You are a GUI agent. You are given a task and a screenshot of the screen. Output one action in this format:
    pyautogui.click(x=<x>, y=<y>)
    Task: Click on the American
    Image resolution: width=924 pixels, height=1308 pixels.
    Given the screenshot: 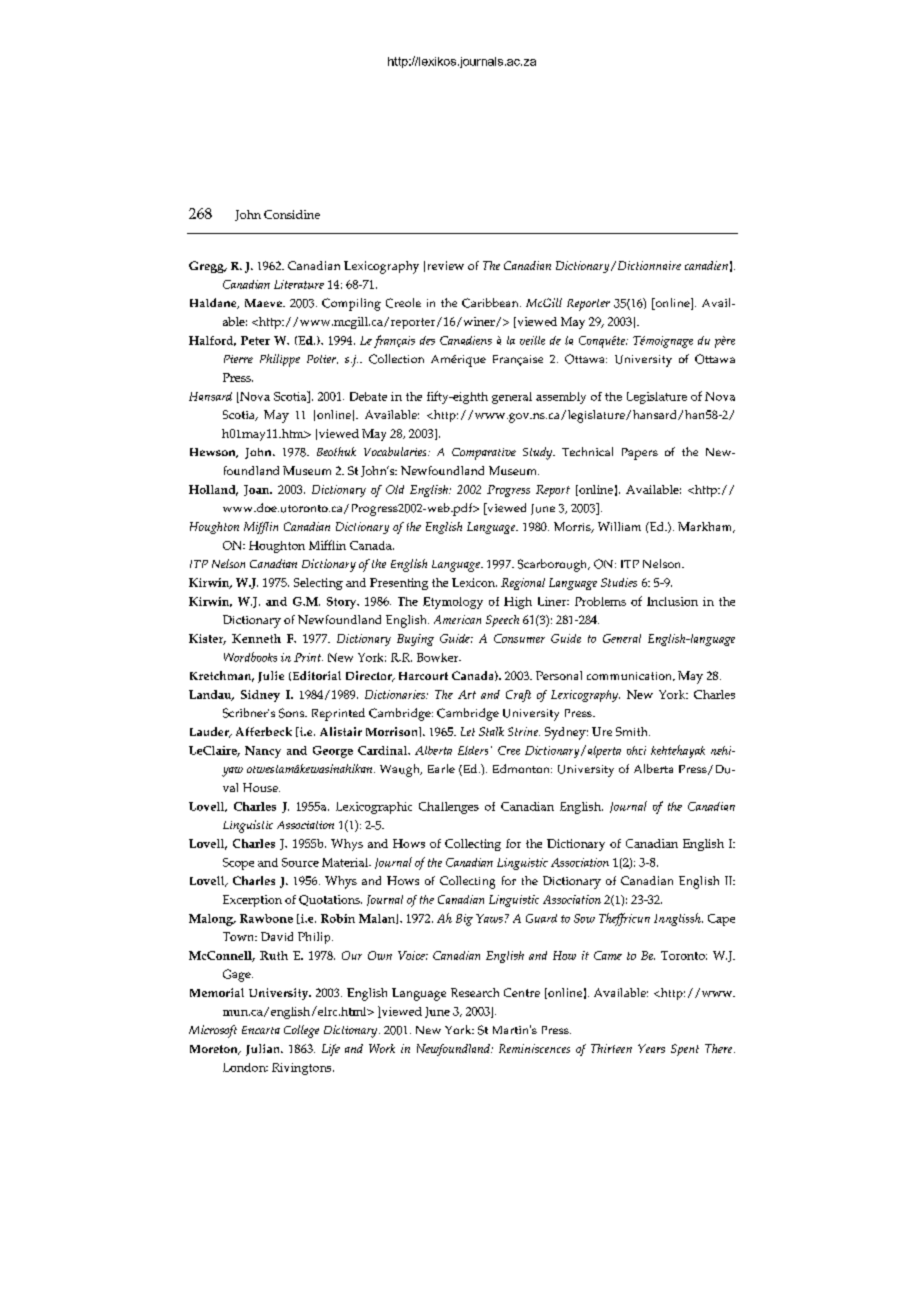 What is the action you would take?
    pyautogui.click(x=457, y=619)
